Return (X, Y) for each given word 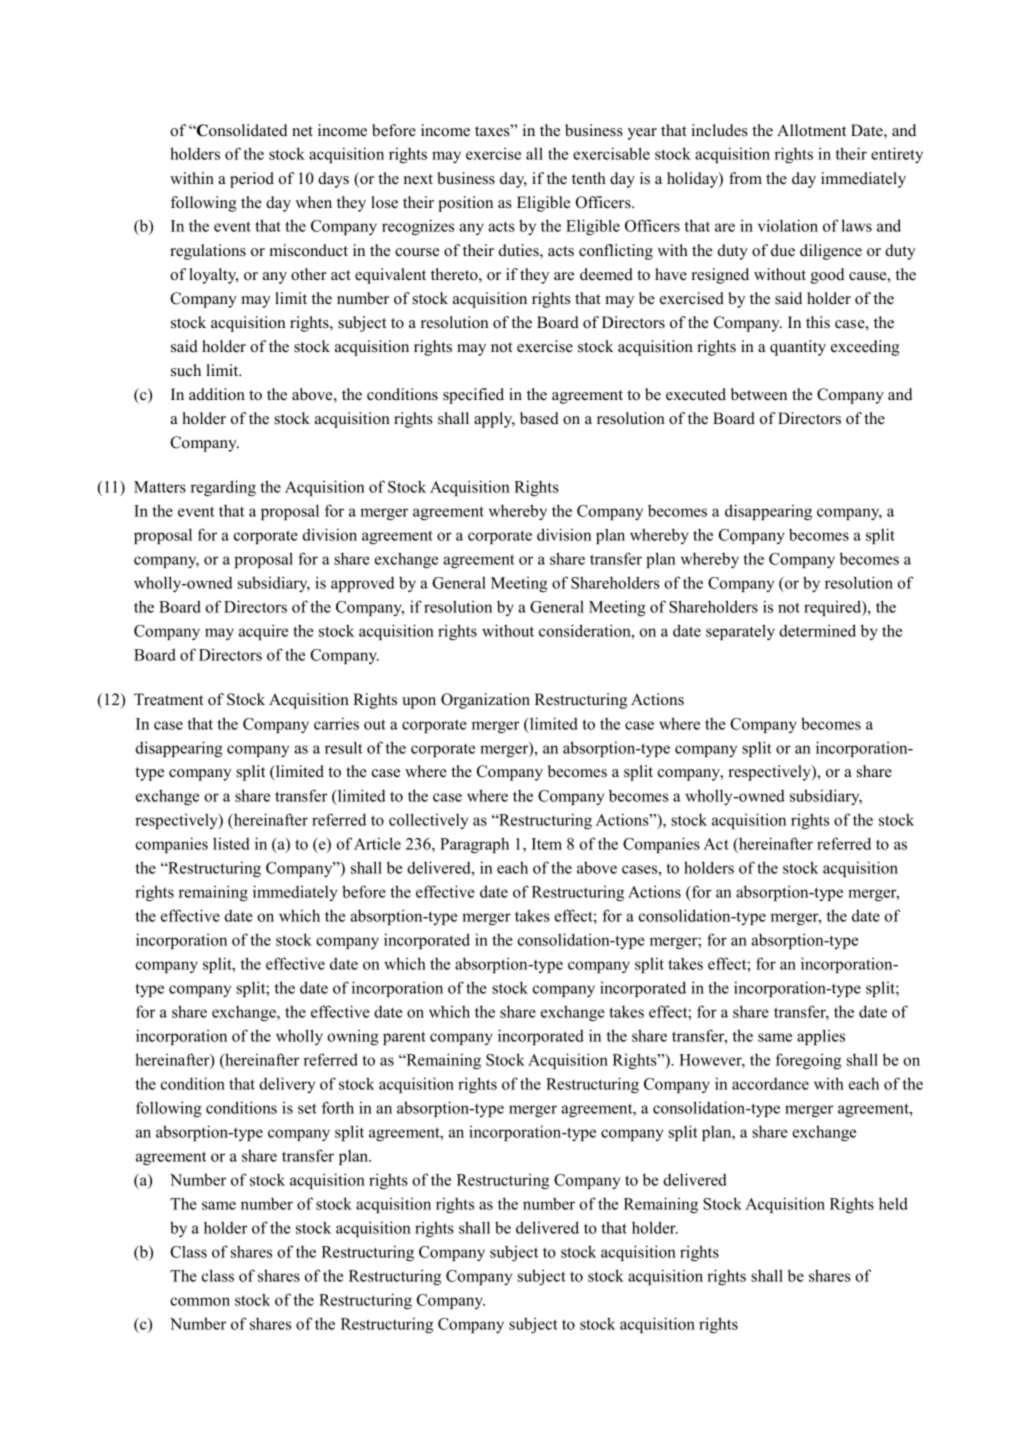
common (200, 1301)
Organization (485, 701)
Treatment (168, 699)
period (252, 180)
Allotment (811, 130)
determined (817, 630)
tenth (589, 178)
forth (338, 1107)
